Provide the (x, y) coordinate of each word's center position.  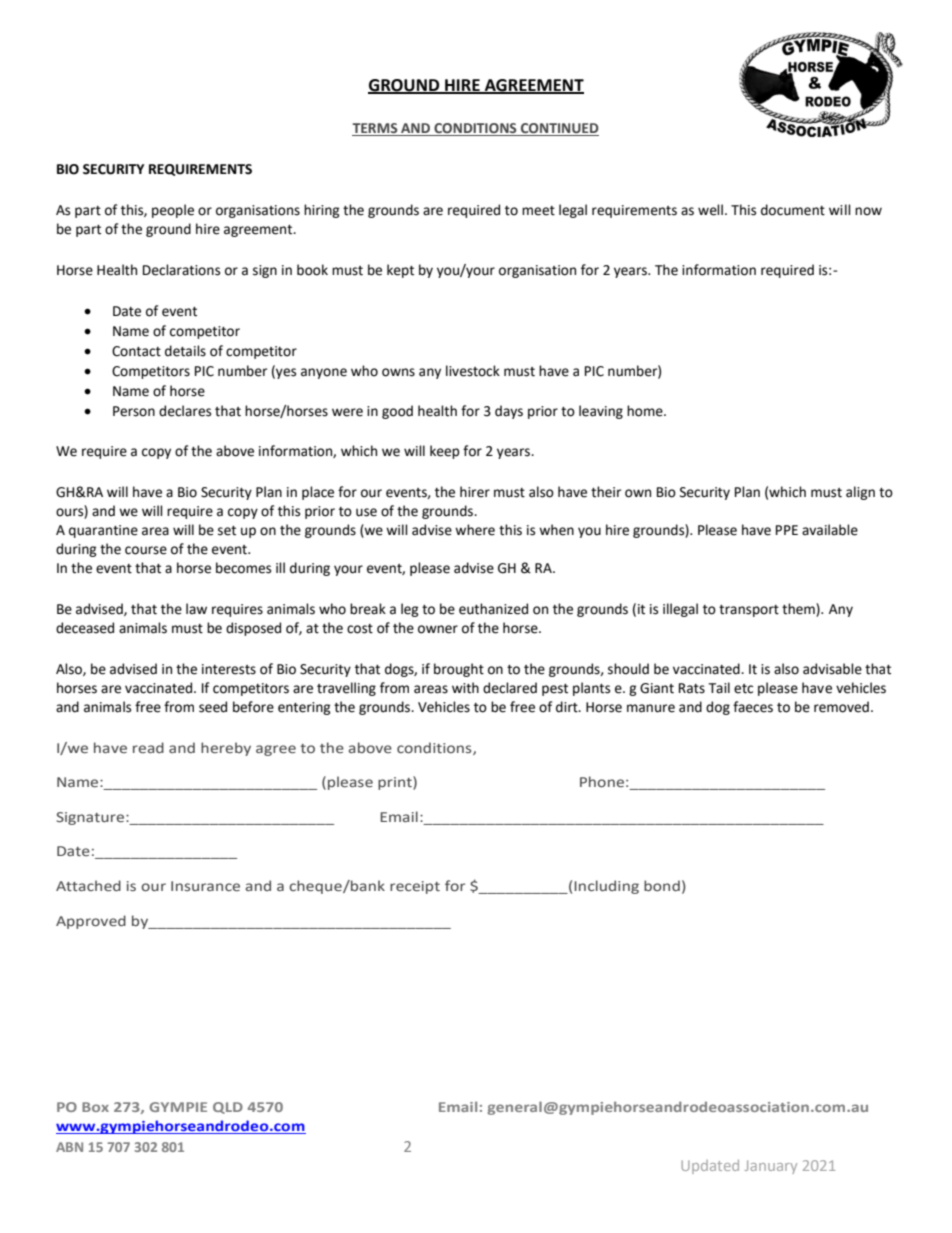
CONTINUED (559, 129)
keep (445, 452)
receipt (415, 887)
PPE (787, 530)
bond (662, 885)
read (148, 748)
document (793, 210)
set (227, 531)
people (173, 211)
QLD (228, 1108)
